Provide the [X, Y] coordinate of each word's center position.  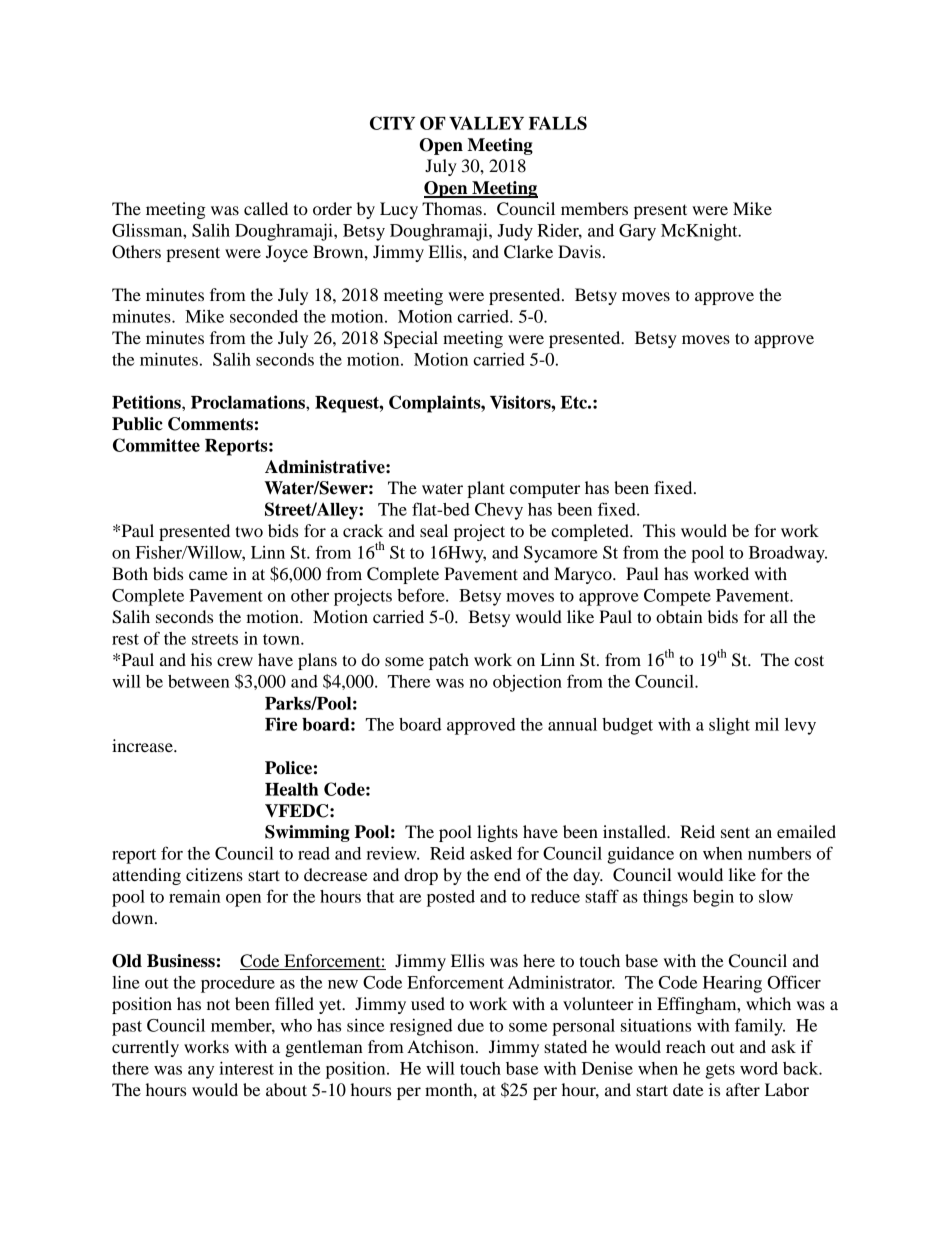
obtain [679, 616]
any [201, 1072]
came [208, 575]
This [659, 530]
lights [497, 833]
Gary [637, 232]
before [422, 595]
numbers [779, 853]
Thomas [452, 208]
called [266, 208]
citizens [214, 874]
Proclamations [249, 402]
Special [411, 339]
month [450, 1089]
